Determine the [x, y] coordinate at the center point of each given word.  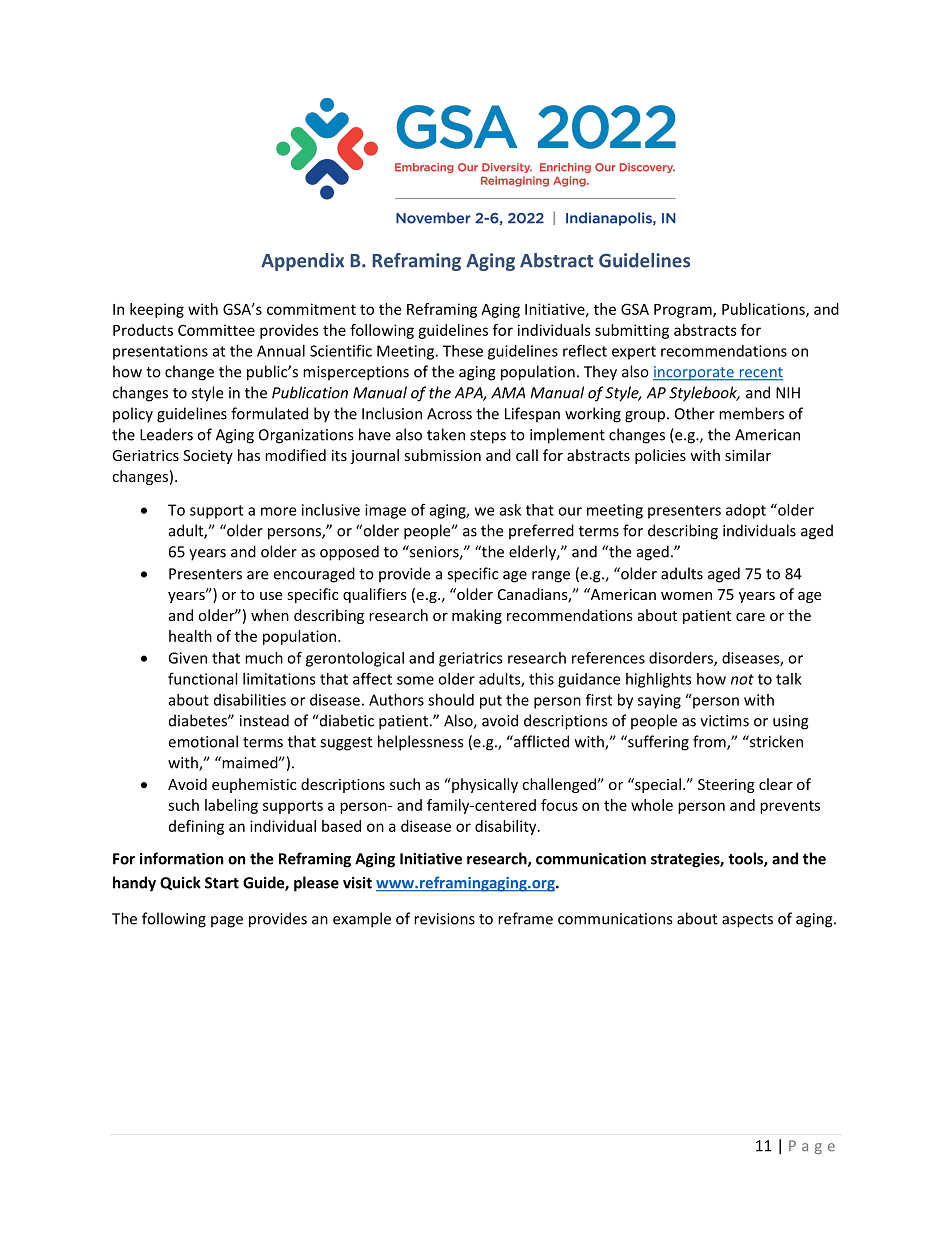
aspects [747, 921]
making [477, 616]
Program [684, 311]
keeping [157, 310]
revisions [444, 919]
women [686, 596]
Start [222, 883]
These [463, 351]
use [271, 596]
